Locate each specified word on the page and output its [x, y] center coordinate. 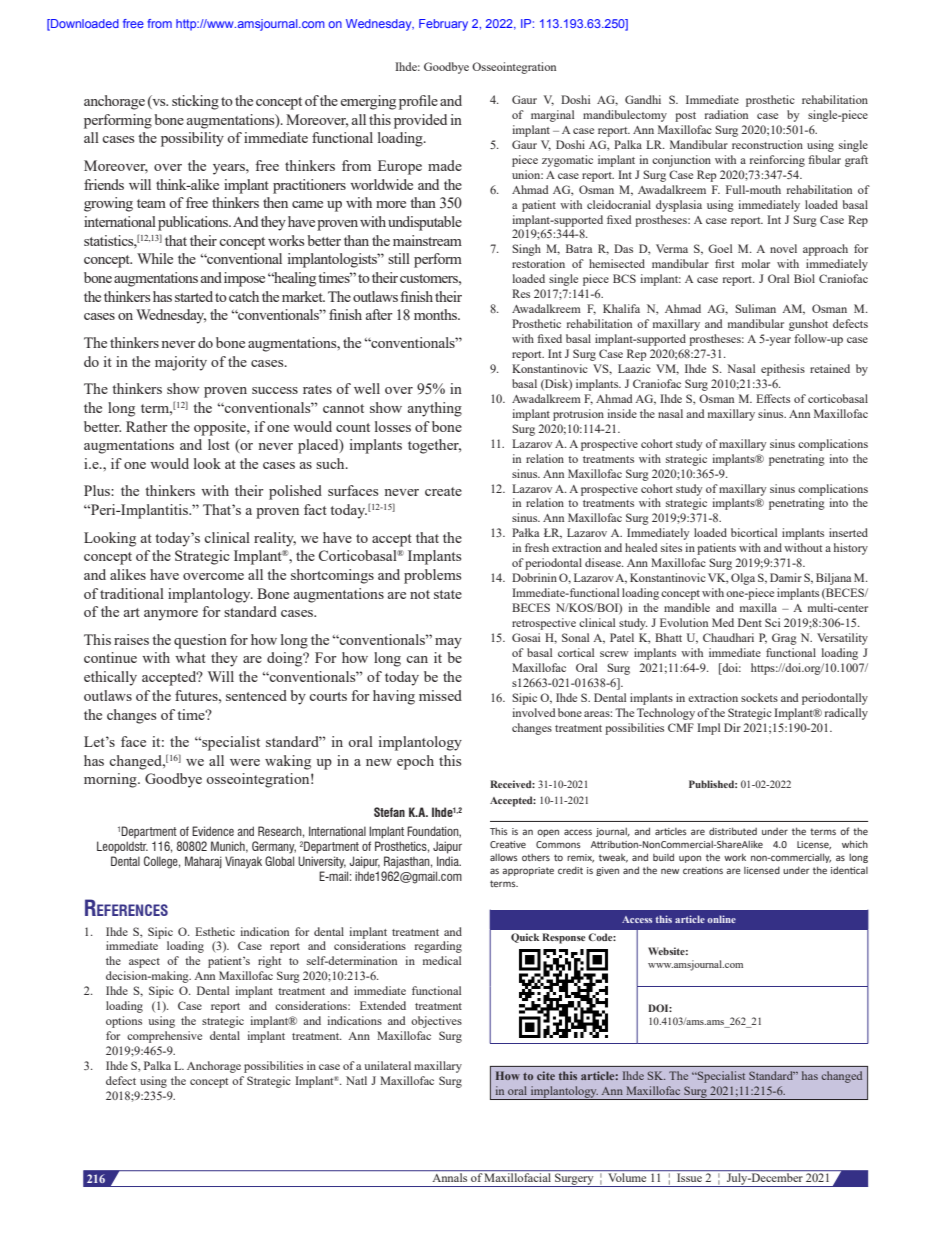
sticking [195, 102]
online [721, 919]
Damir [786, 577]
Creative [508, 844]
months [436, 314]
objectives [436, 1022]
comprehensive [164, 1037]
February [443, 25]
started [194, 296]
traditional [132, 593]
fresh [537, 547]
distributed [733, 831]
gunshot [808, 325]
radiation [726, 114]
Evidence [213, 831]
